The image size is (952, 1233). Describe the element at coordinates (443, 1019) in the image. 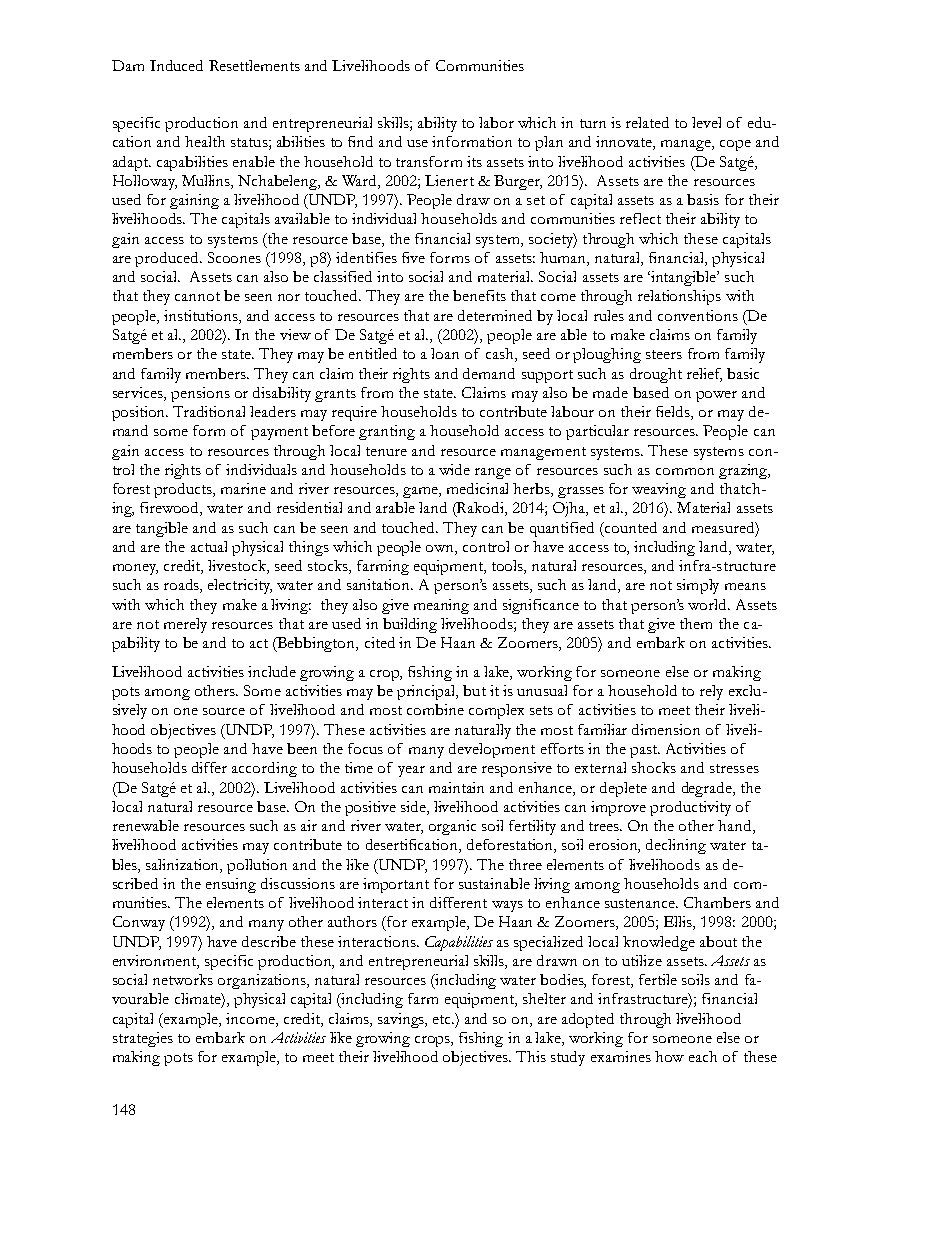

I see `etc` at that location.
